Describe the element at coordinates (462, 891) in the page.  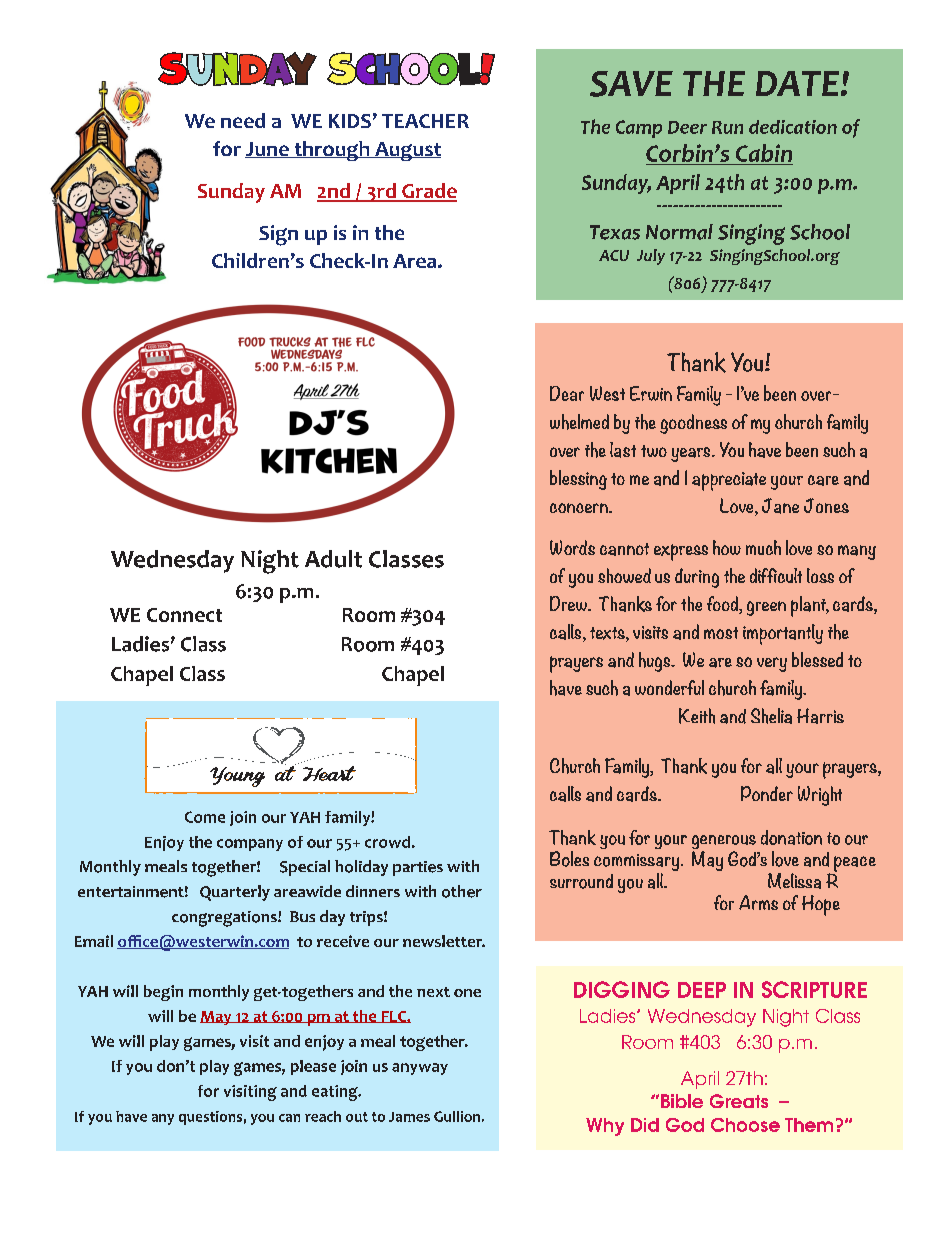
I see `other` at that location.
